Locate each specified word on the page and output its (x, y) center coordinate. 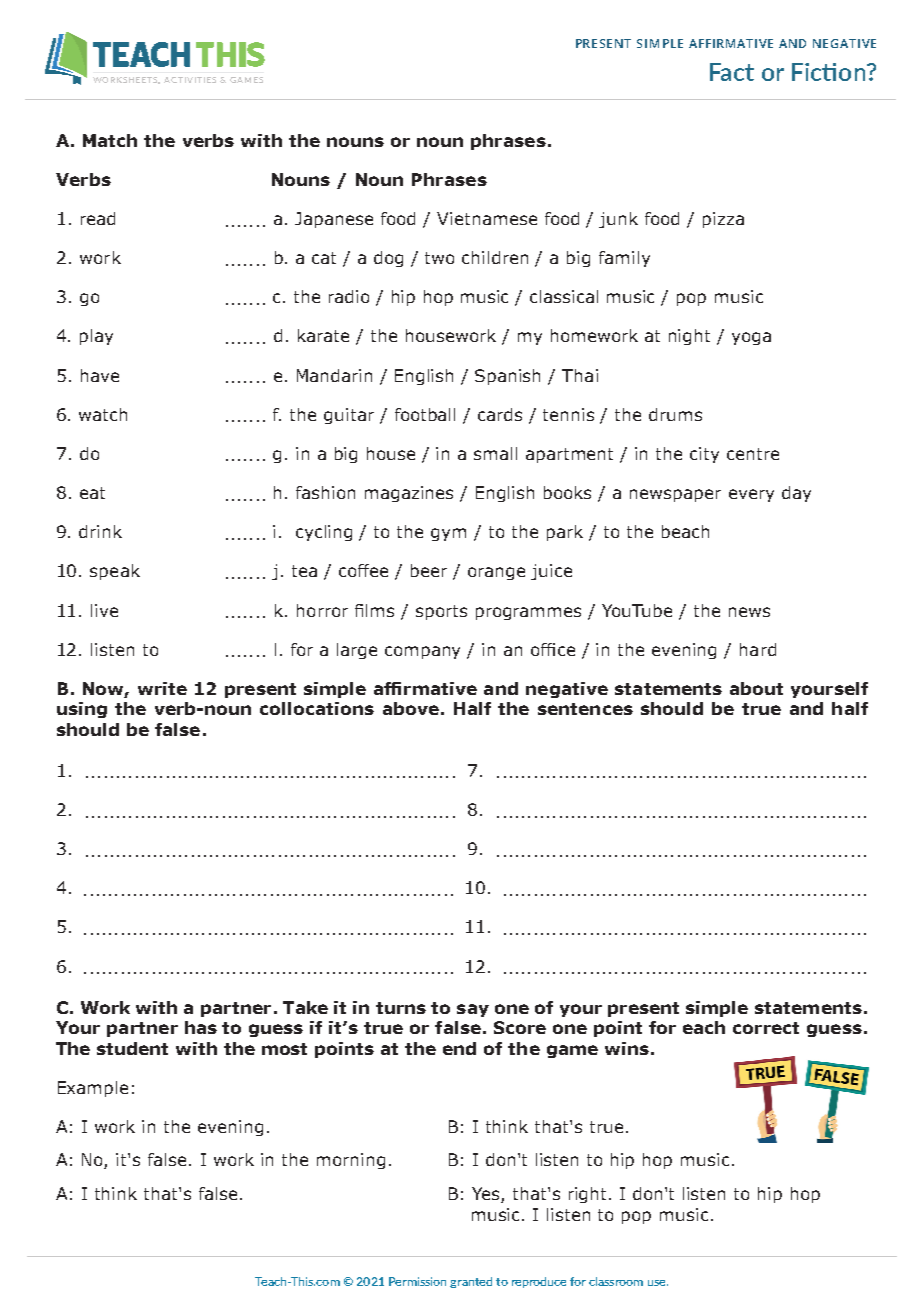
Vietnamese (487, 218)
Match (110, 140)
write (162, 688)
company (422, 652)
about (756, 688)
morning (351, 1161)
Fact (732, 72)
